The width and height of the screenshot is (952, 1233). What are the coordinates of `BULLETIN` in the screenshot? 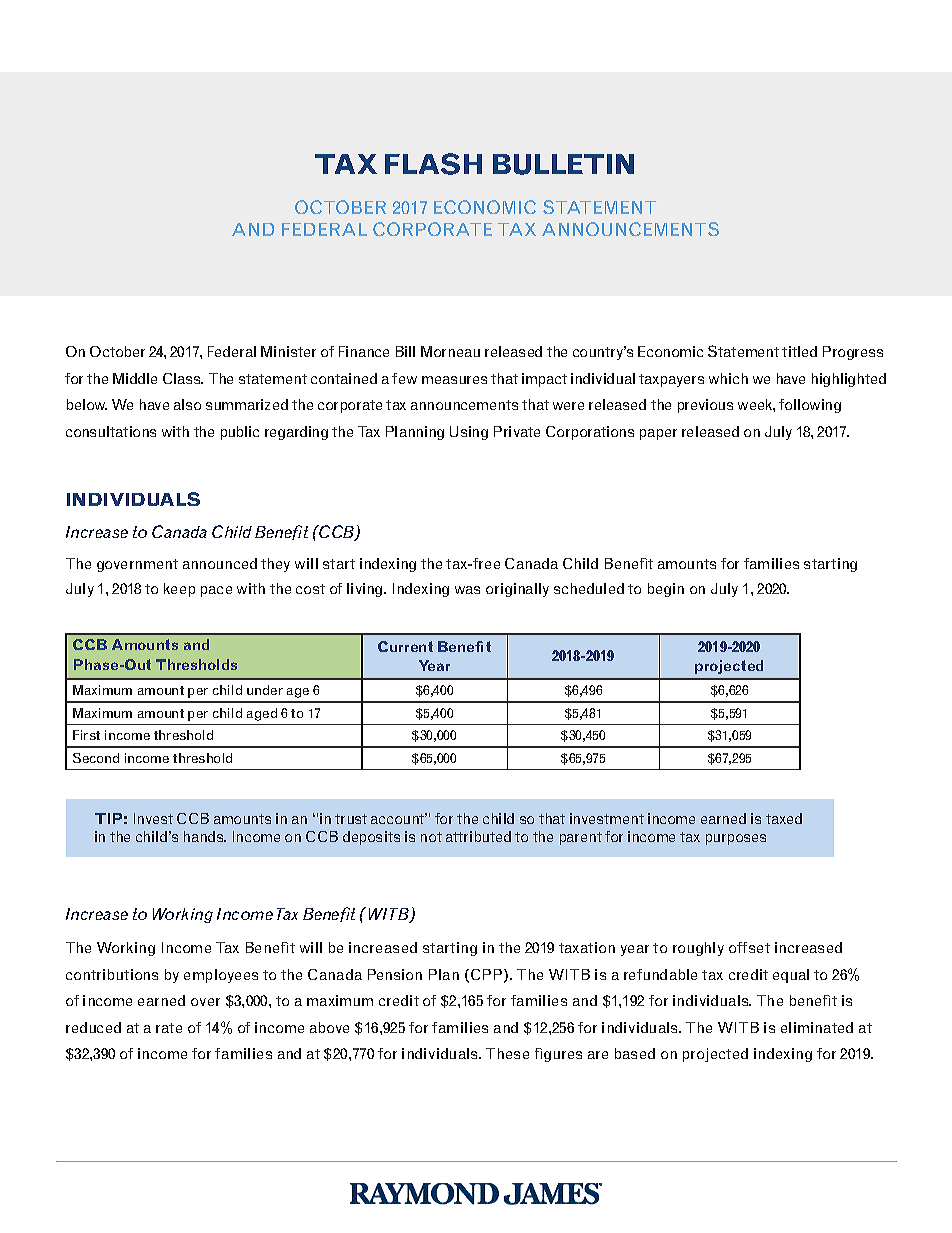 It's located at (563, 164).
